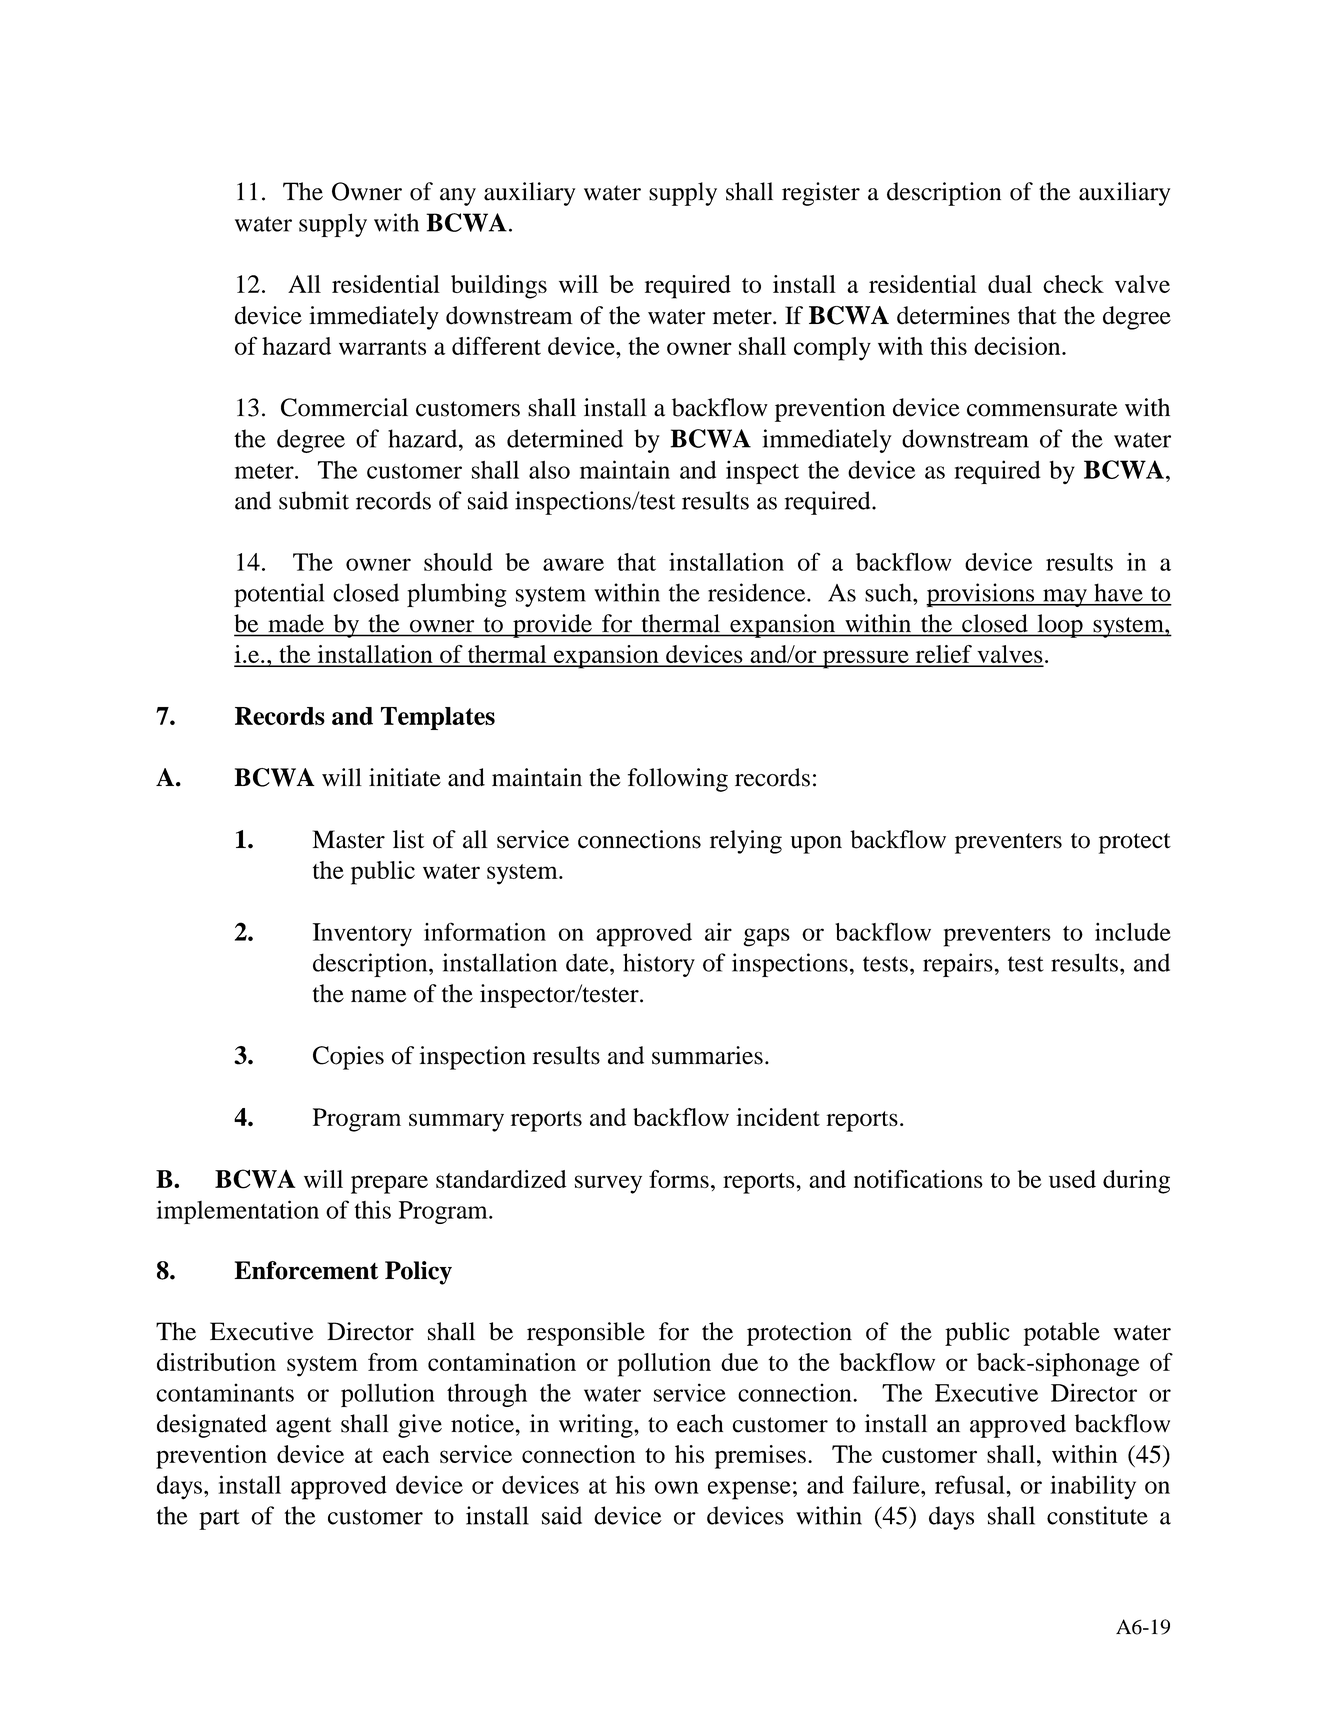 Image resolution: width=1327 pixels, height=1717 pixels. Describe the element at coordinates (458, 197) in the image. I see `any` at that location.
